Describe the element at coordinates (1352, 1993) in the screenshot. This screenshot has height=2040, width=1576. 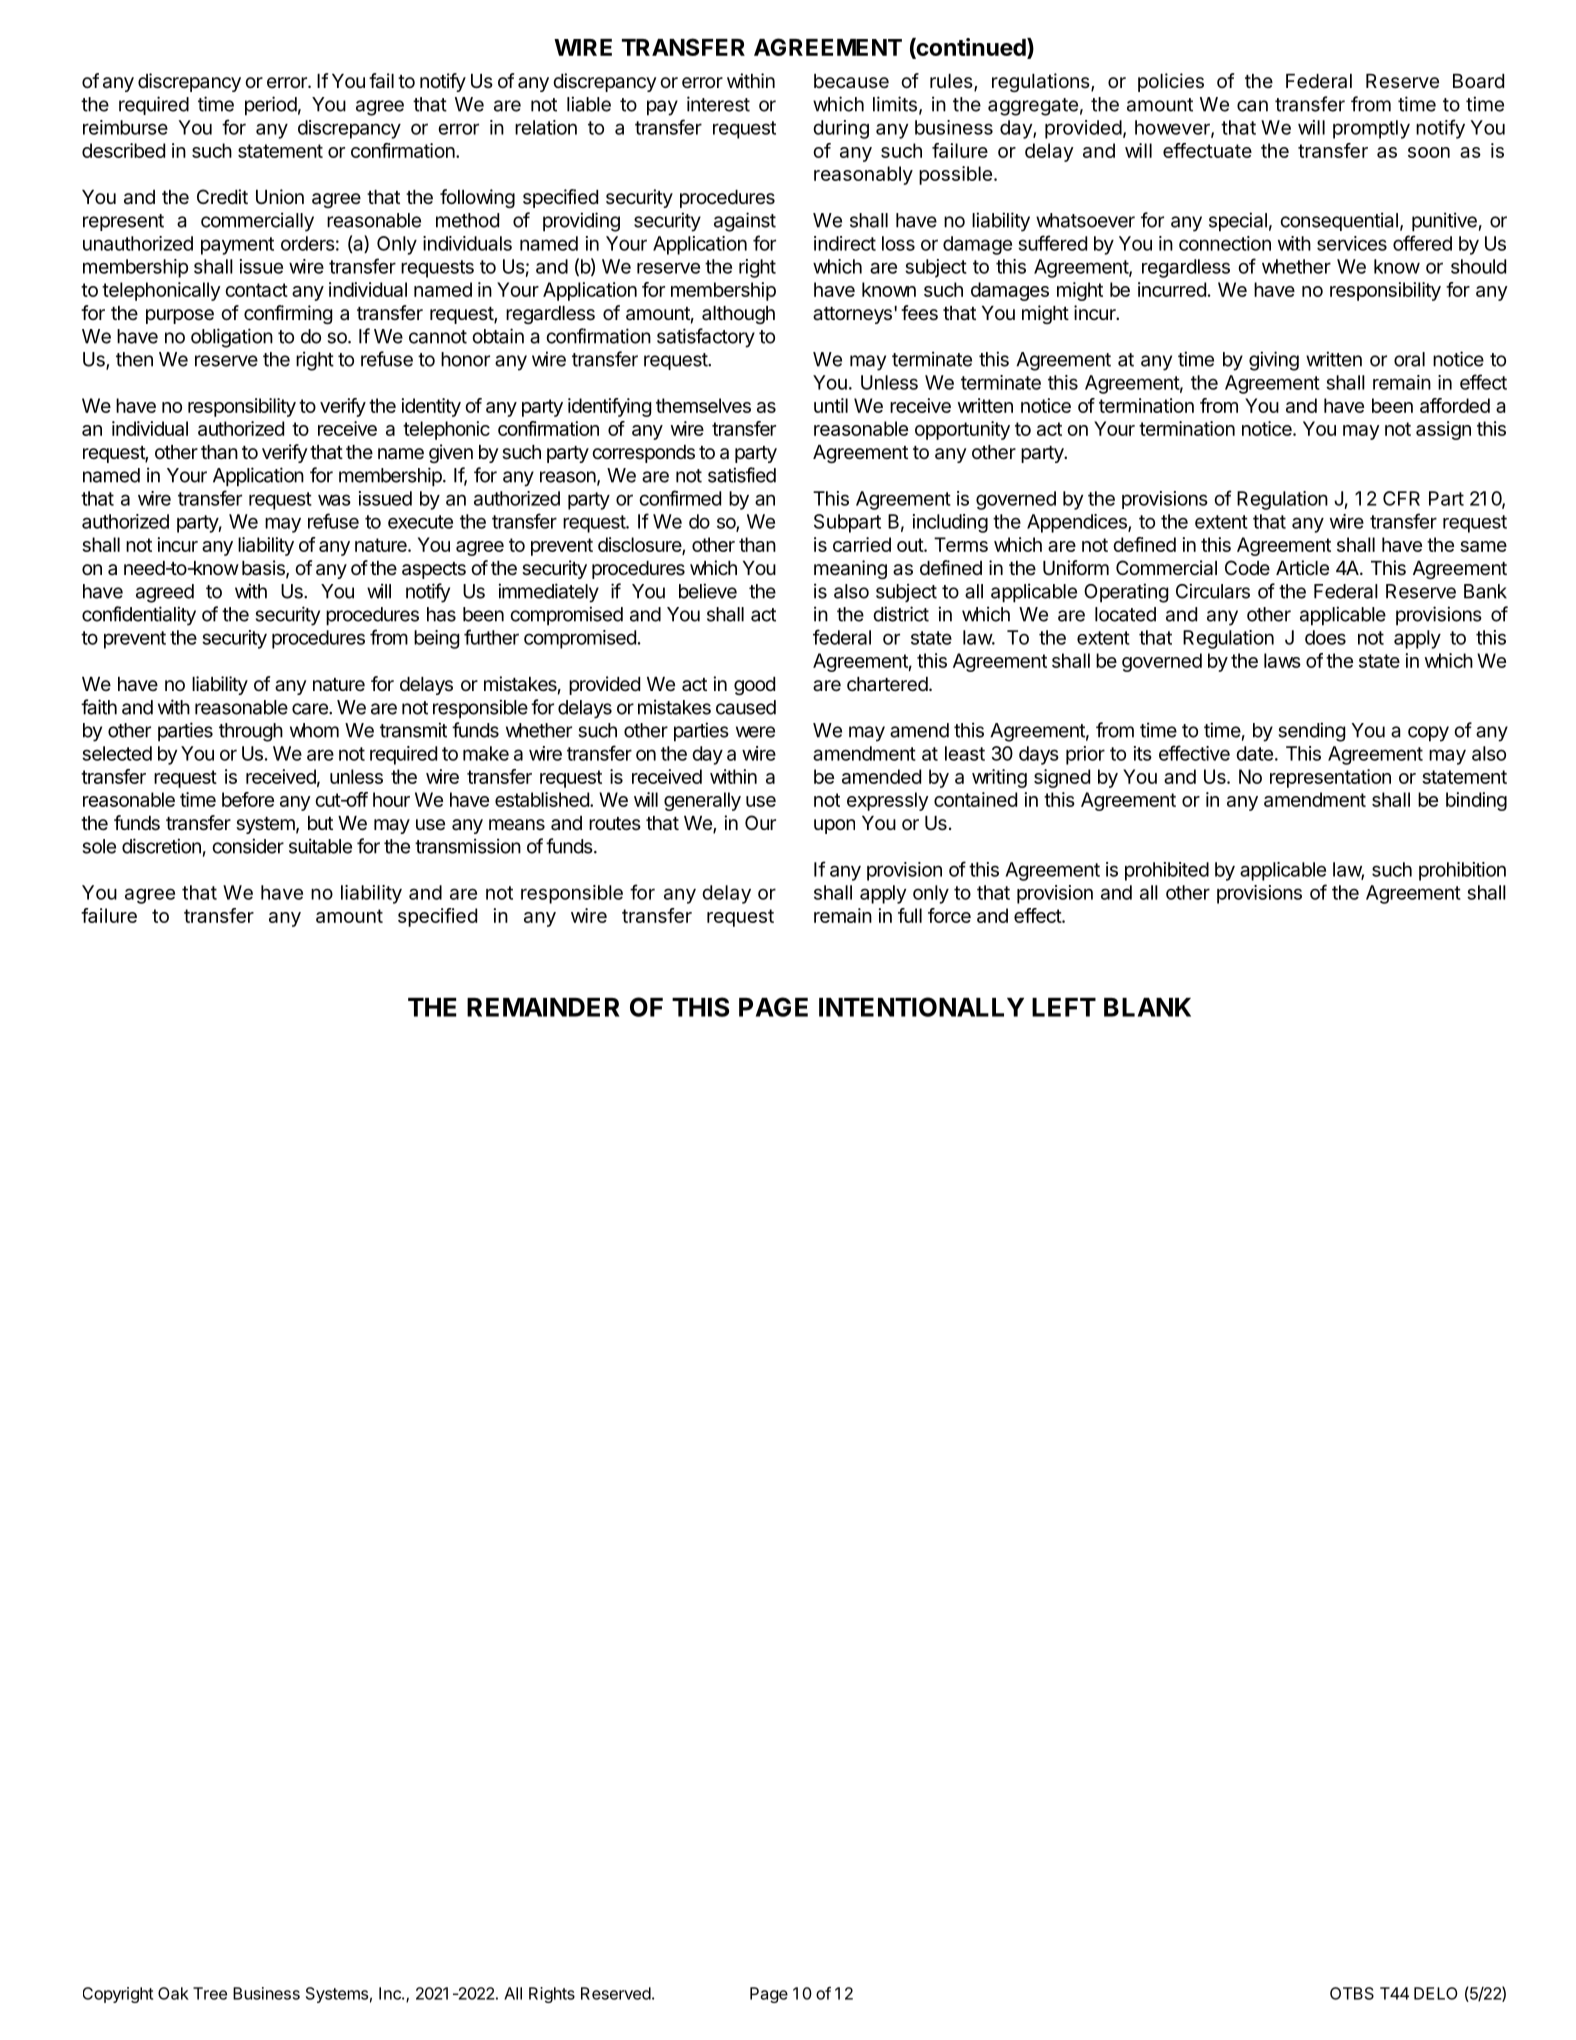
I see `OTBS` at that location.
